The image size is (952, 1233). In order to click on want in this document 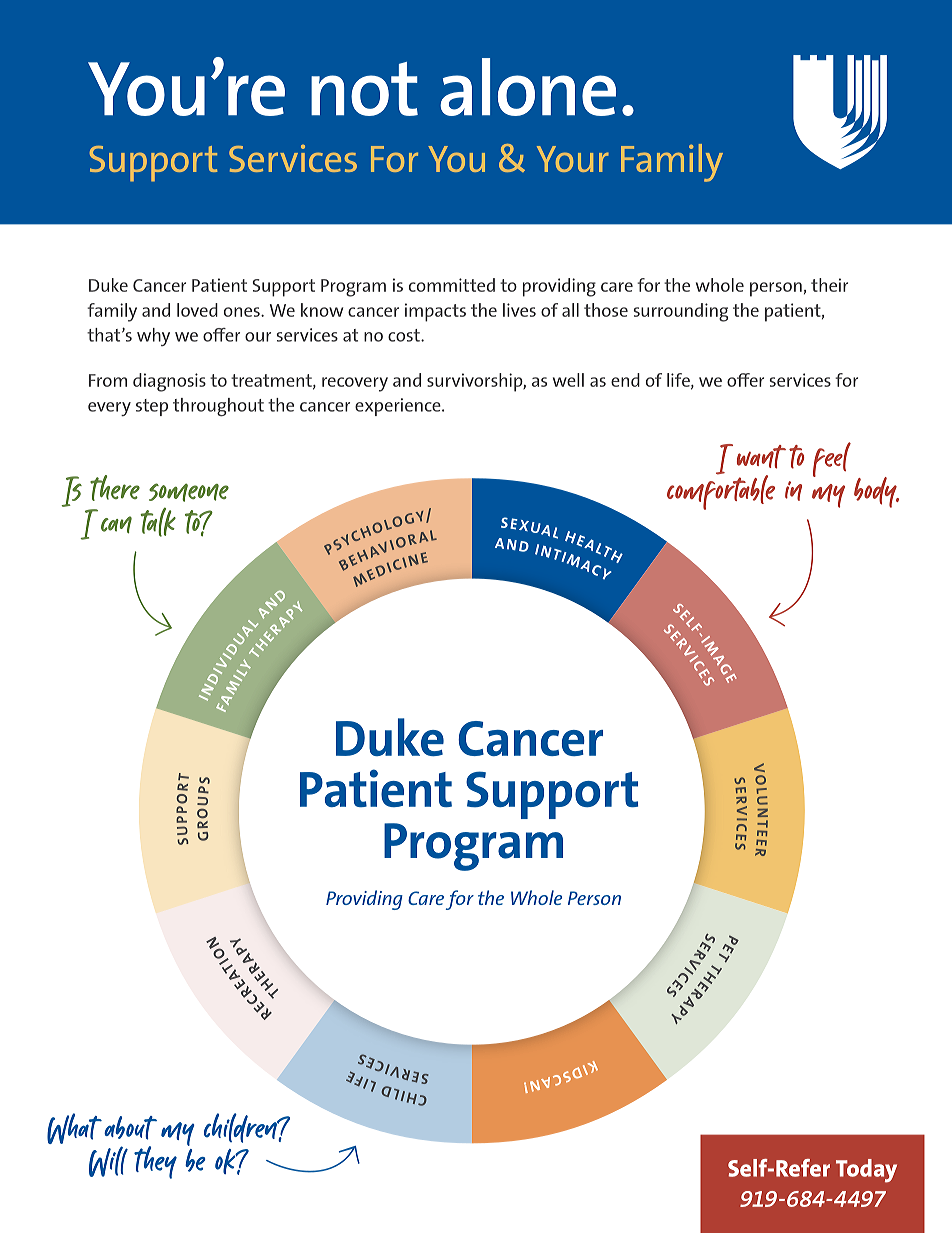, I will do `click(761, 457)`.
